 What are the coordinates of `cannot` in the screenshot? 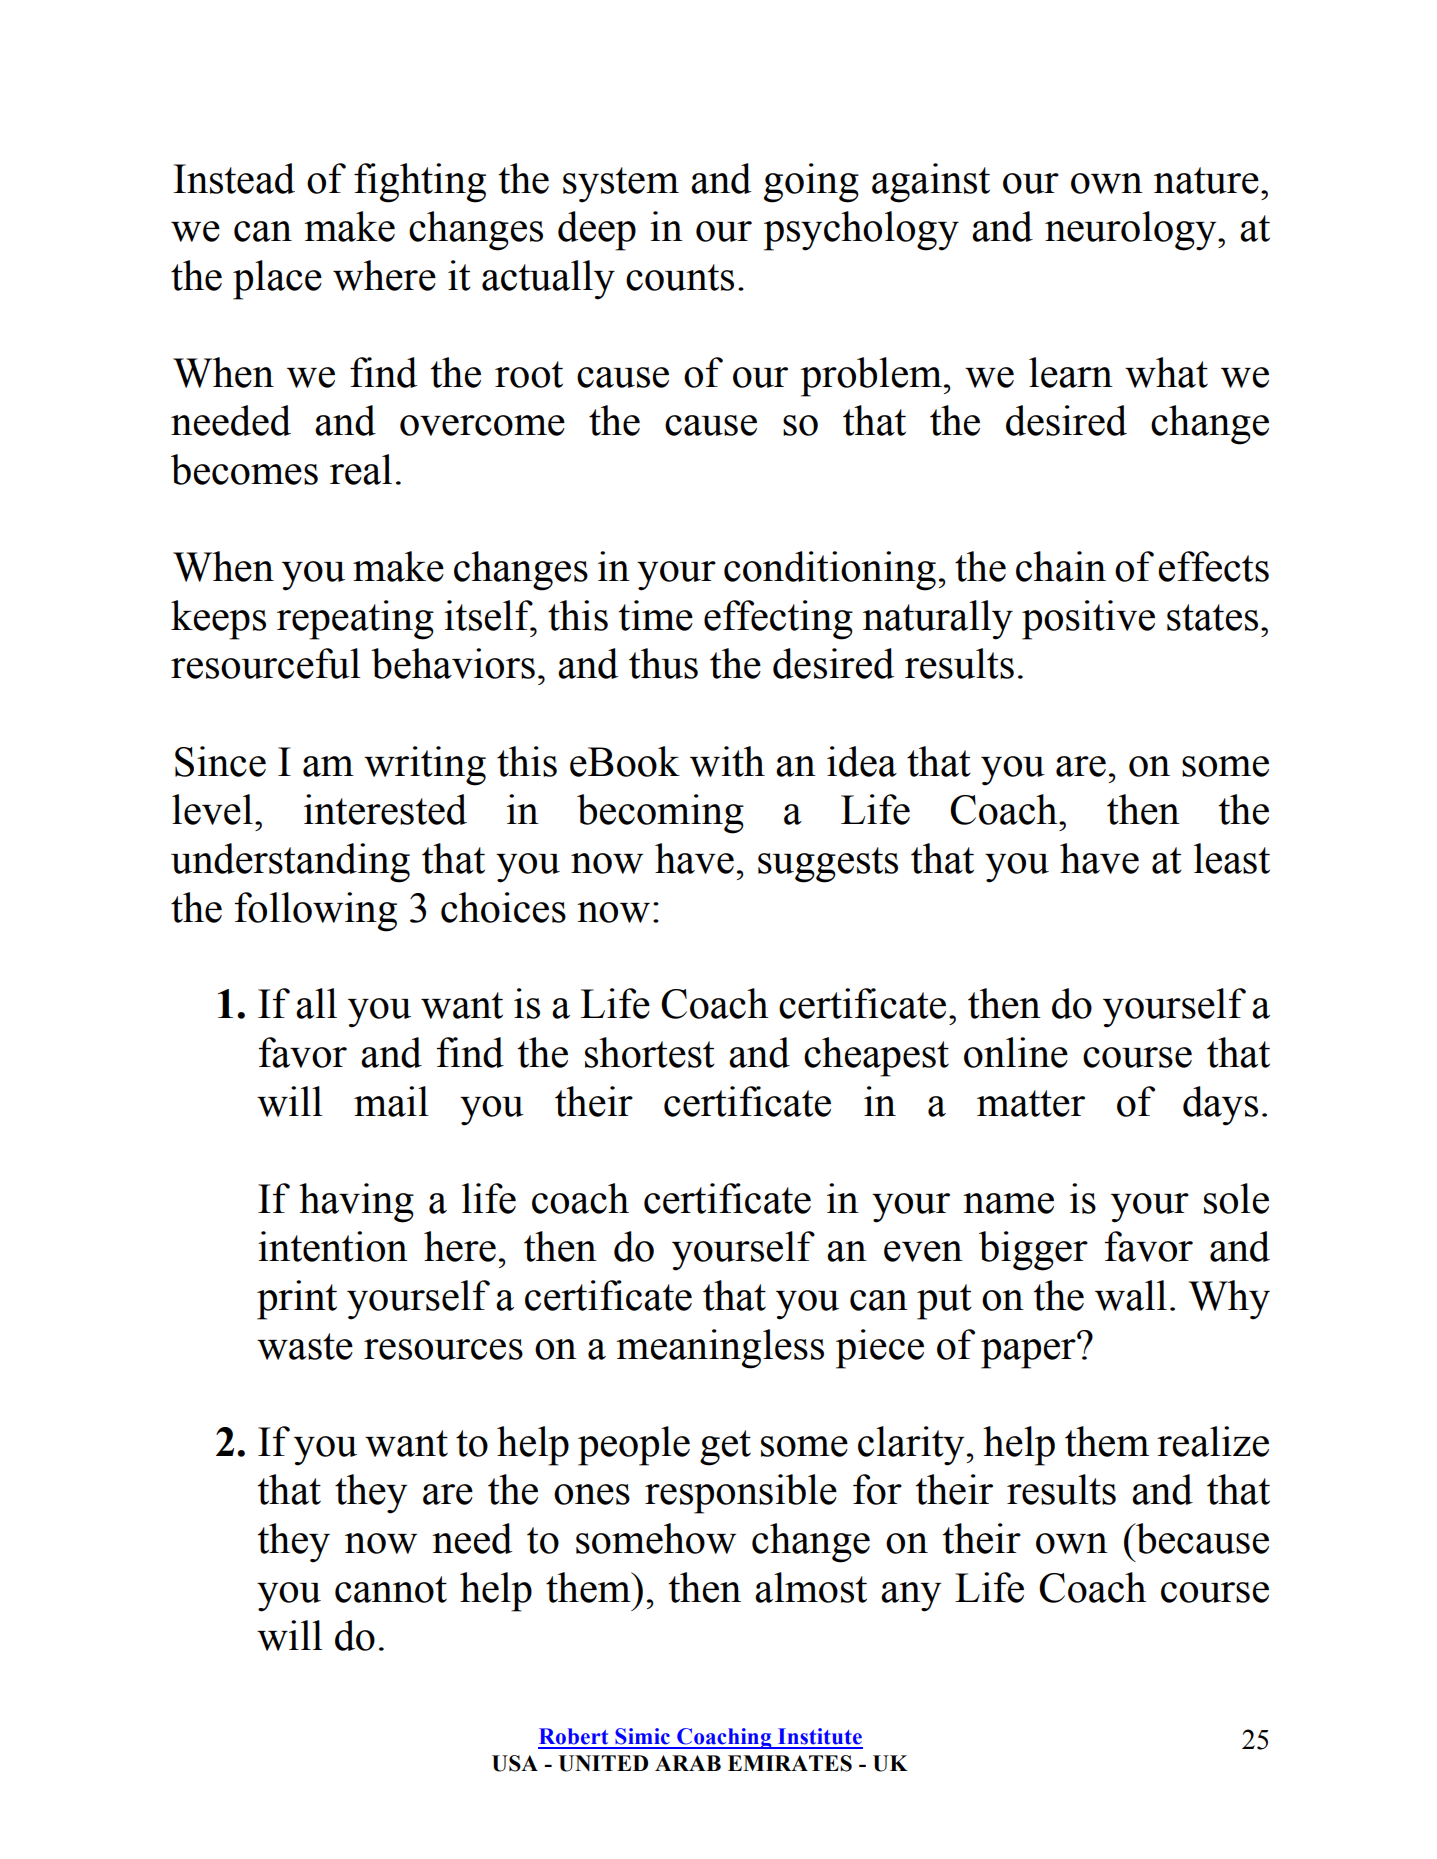 It's located at (391, 1589).
